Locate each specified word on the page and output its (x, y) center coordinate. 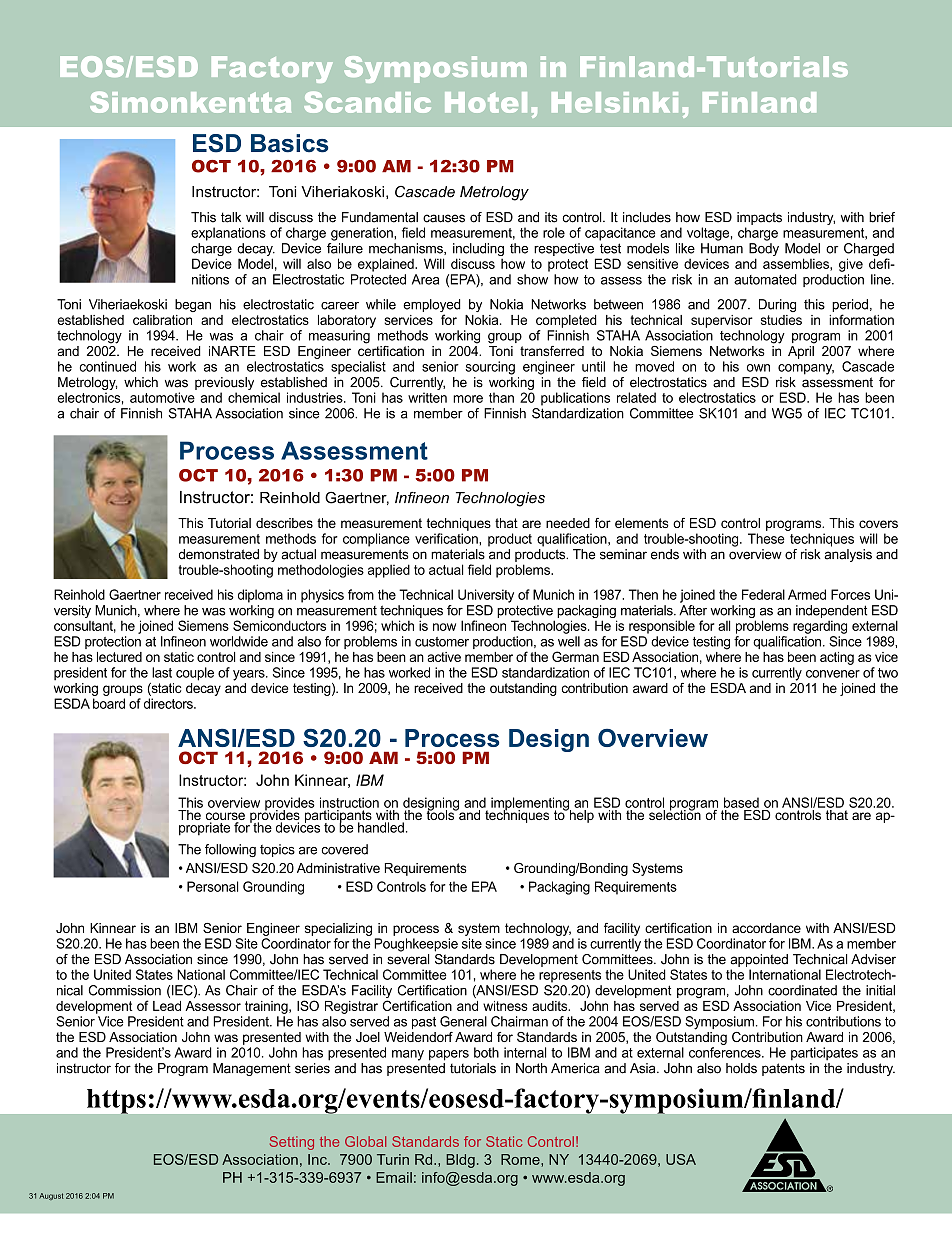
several (408, 959)
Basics (289, 143)
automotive (162, 397)
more (468, 399)
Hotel (486, 102)
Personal (212, 886)
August (51, 1196)
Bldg (460, 1161)
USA (681, 1159)
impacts (759, 218)
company (806, 369)
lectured (119, 657)
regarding (820, 627)
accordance (766, 928)
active (444, 657)
